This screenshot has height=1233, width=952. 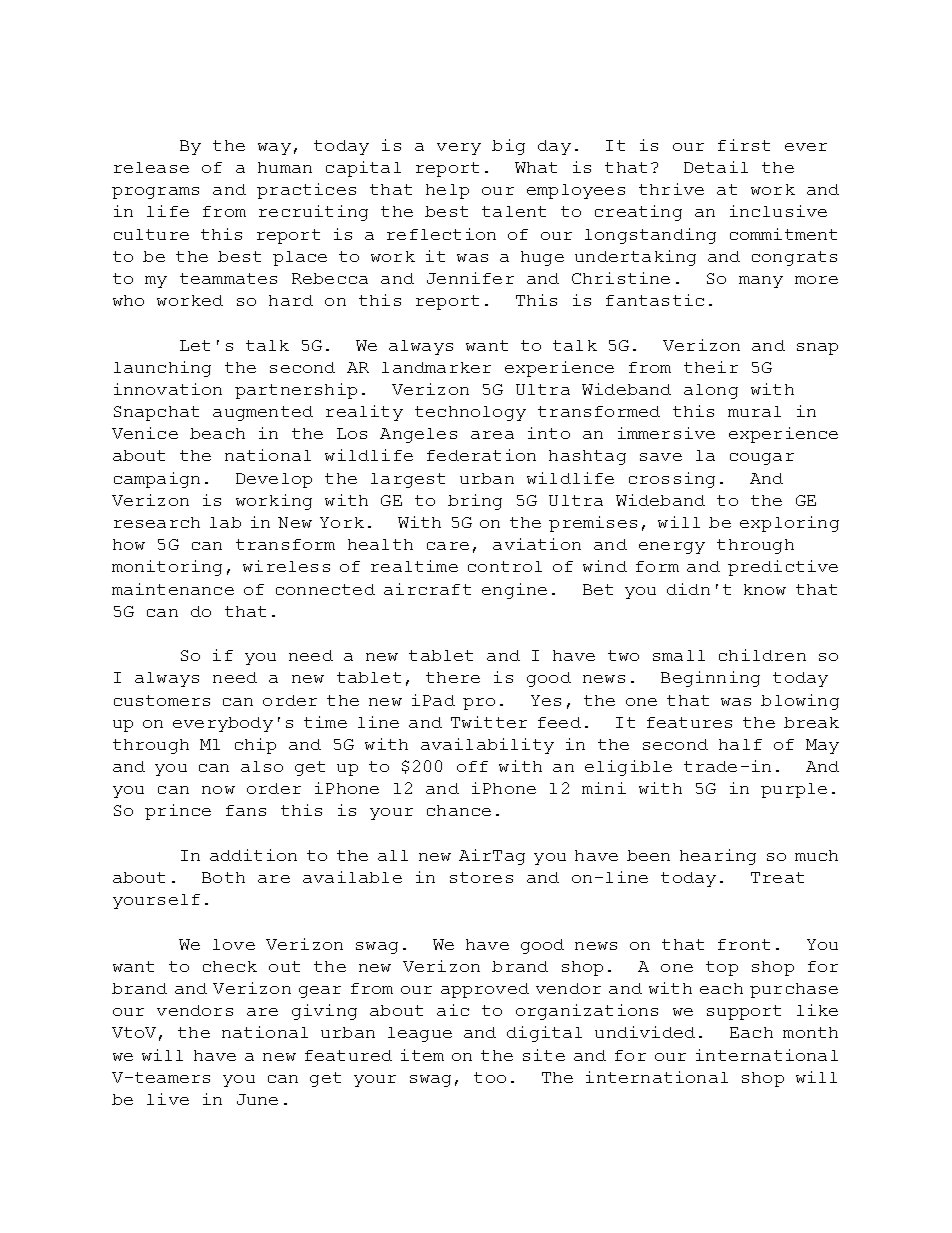 I want to click on crossing, so click(x=672, y=480).
